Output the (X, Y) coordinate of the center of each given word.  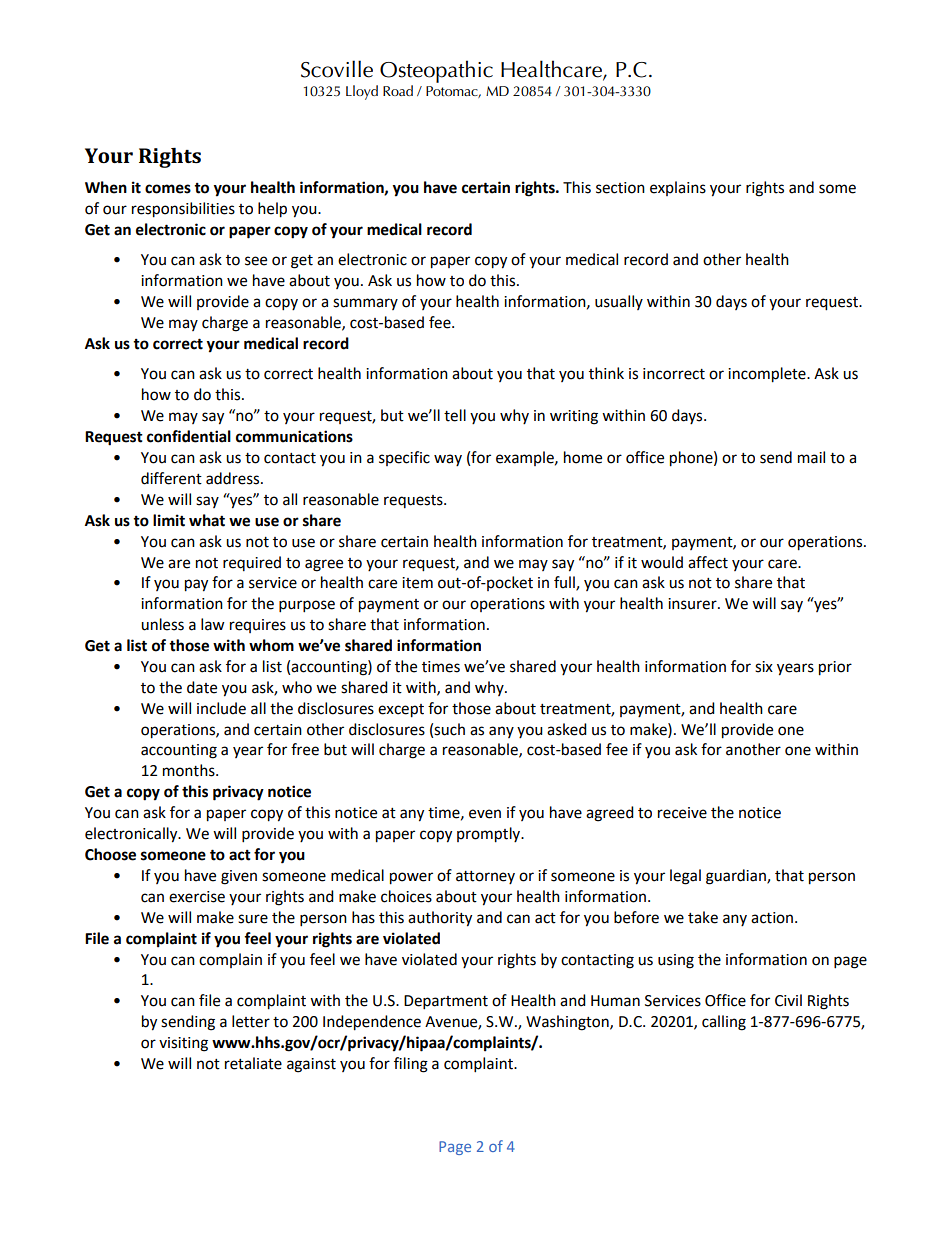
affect (708, 562)
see (256, 261)
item (417, 583)
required (252, 563)
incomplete (768, 375)
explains (678, 188)
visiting (183, 1044)
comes (168, 189)
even (485, 814)
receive (682, 813)
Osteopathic (436, 73)
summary (365, 304)
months (190, 770)
